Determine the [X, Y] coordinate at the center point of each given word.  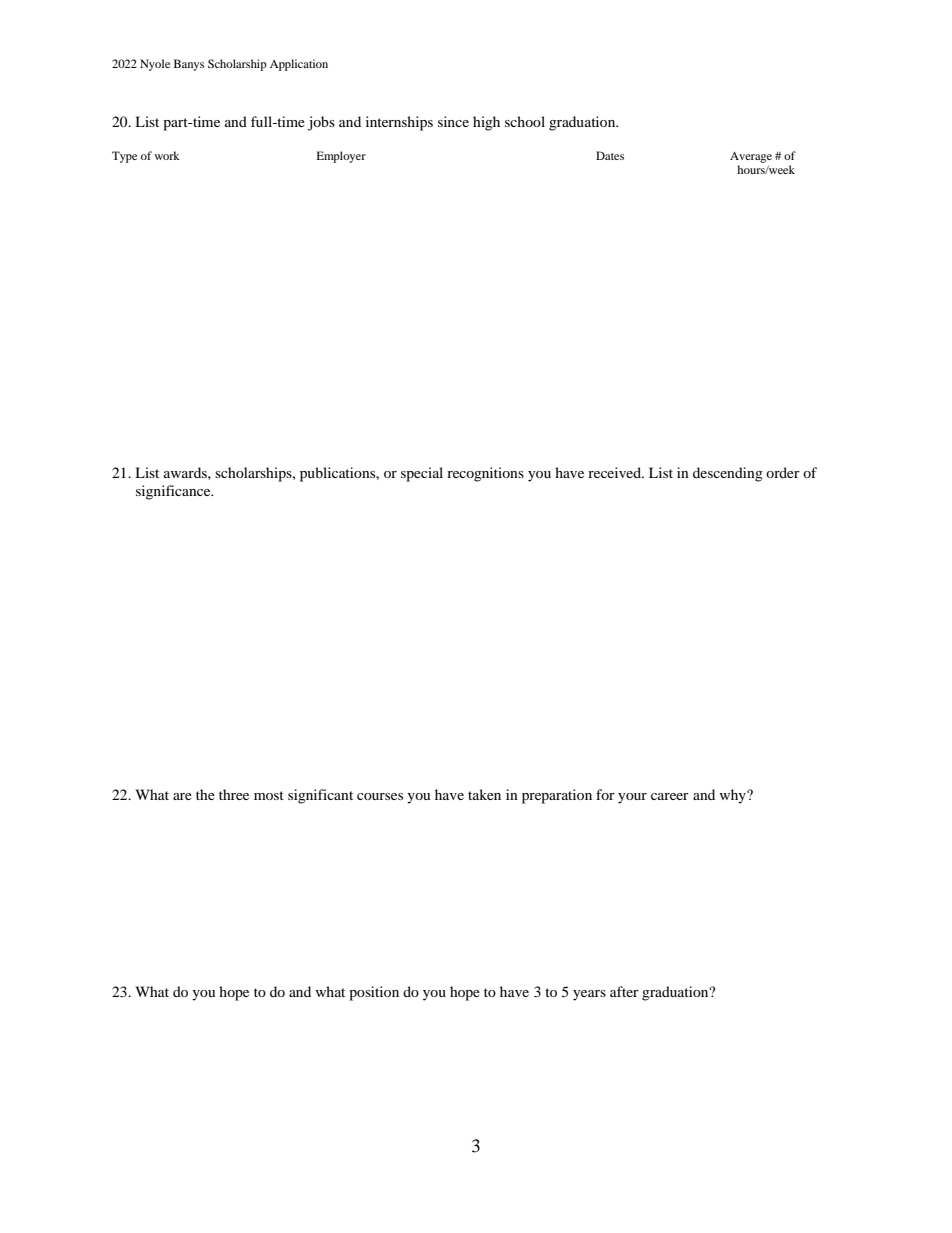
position [374, 993]
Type [124, 157]
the [205, 794]
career [670, 796]
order [783, 472]
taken [484, 794]
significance [174, 492]
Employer [341, 157]
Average [751, 157]
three [234, 794]
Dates [610, 155]
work [167, 155]
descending [728, 474]
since [453, 121]
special [422, 474]
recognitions [485, 474]
